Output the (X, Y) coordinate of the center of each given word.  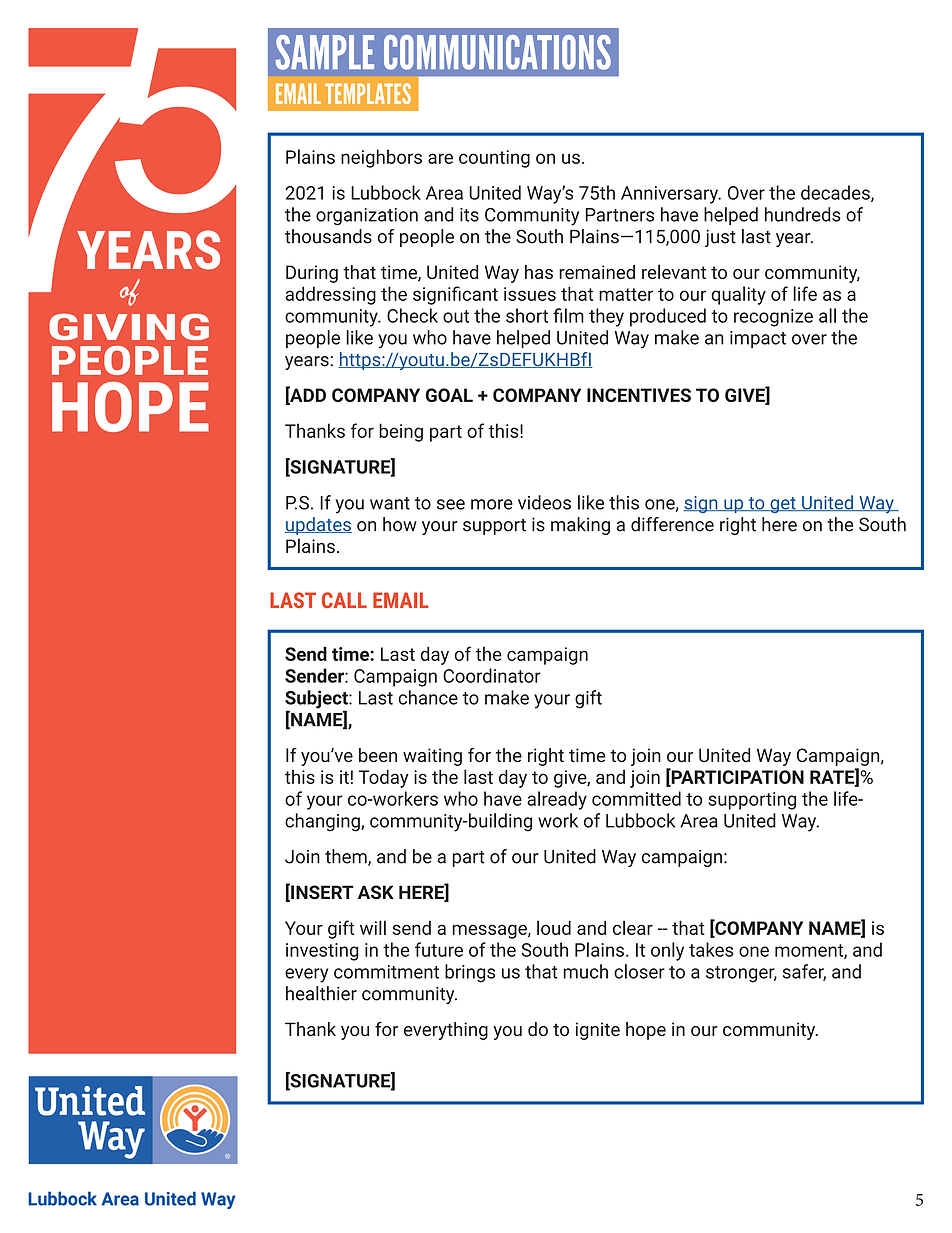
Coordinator (492, 675)
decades (836, 193)
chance (428, 697)
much (585, 971)
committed (636, 798)
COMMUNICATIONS (497, 52)
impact (758, 339)
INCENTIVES (639, 395)
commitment (386, 972)
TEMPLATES (368, 93)
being (401, 432)
